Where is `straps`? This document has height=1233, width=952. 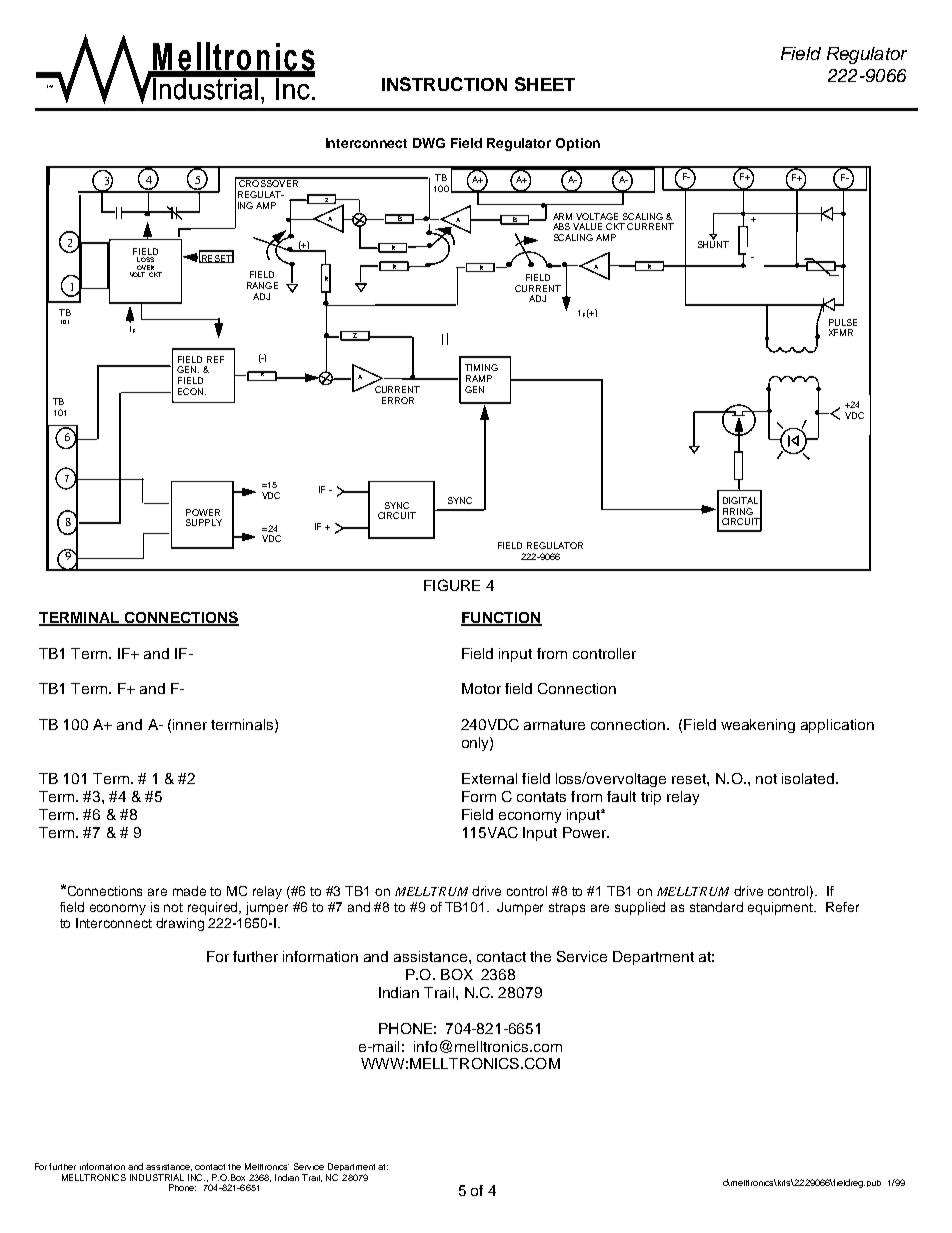
straps is located at coordinates (567, 909).
